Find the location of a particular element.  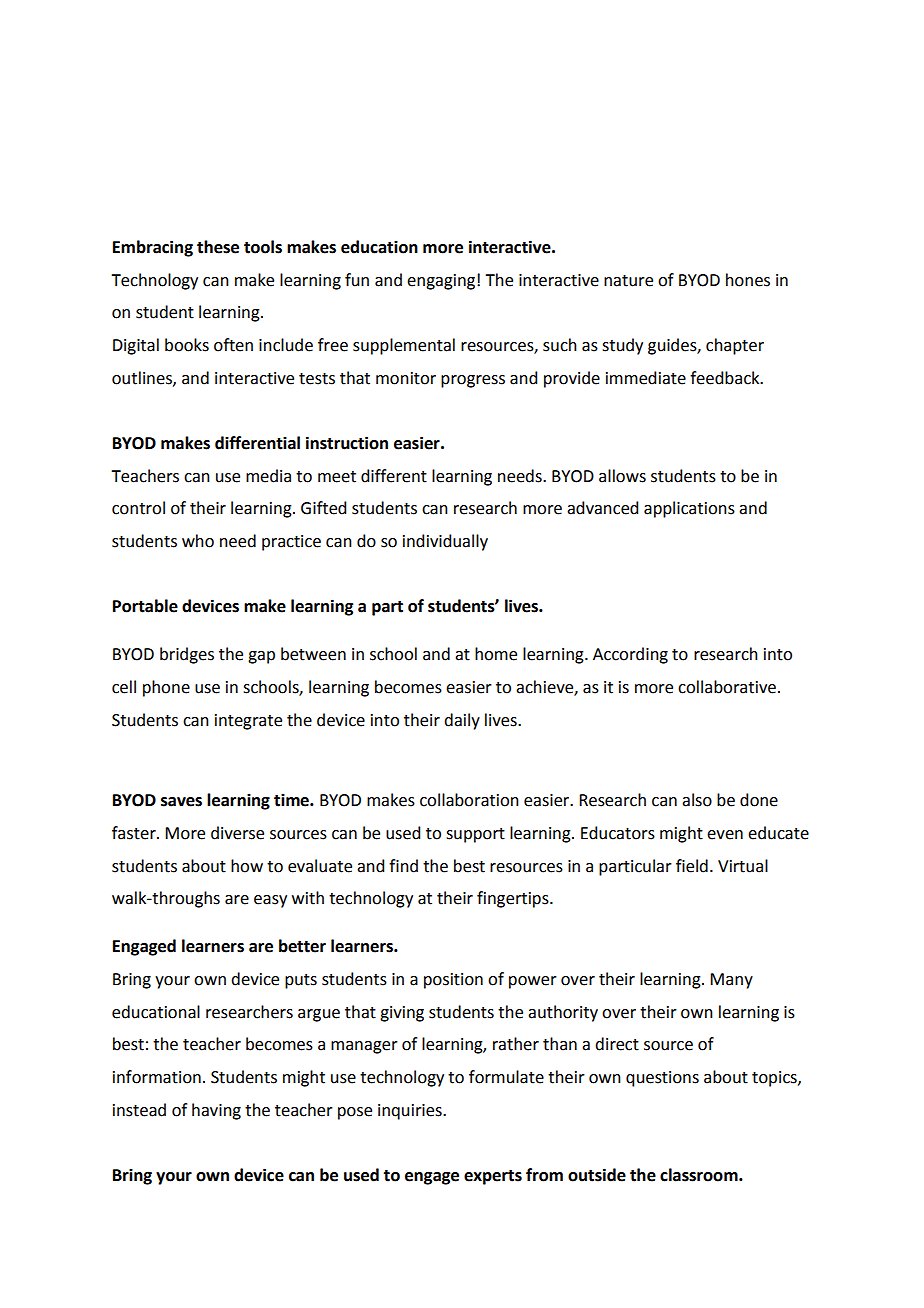

integrate is located at coordinates (248, 722).
